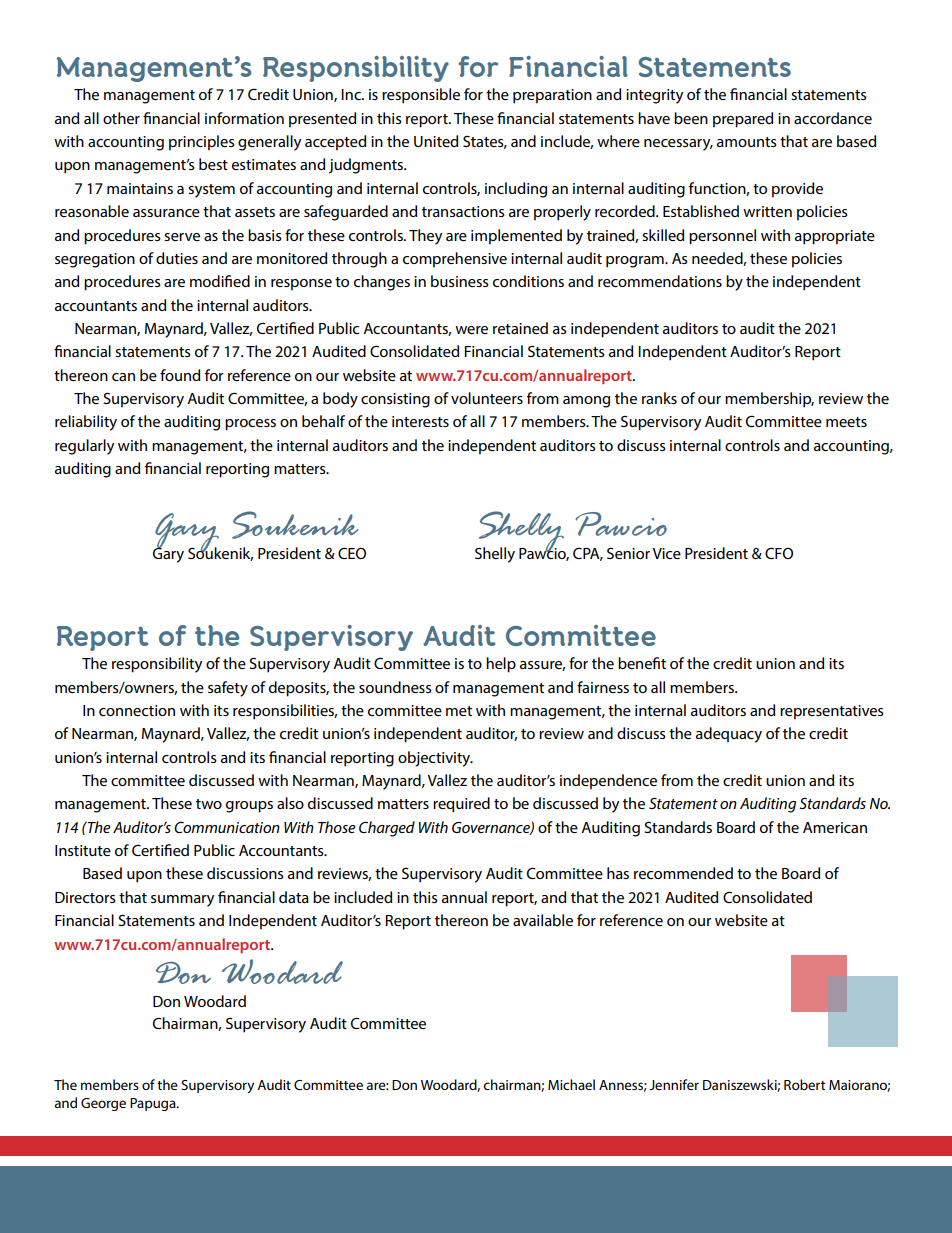 The width and height of the screenshot is (952, 1233). What do you see at coordinates (228, 689) in the screenshot?
I see `safety` at bounding box center [228, 689].
